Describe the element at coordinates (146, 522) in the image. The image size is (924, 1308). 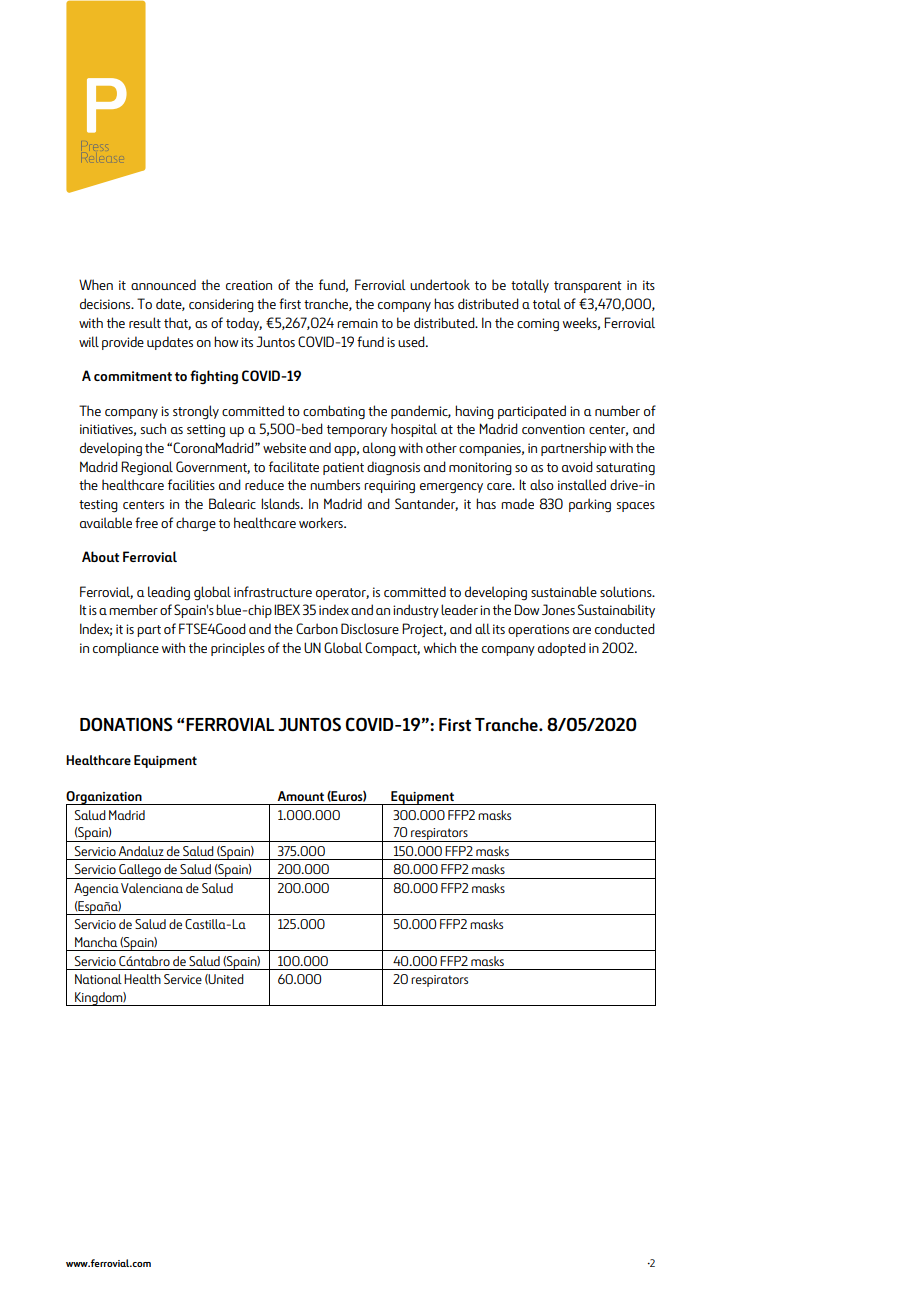
I see `free` at that location.
